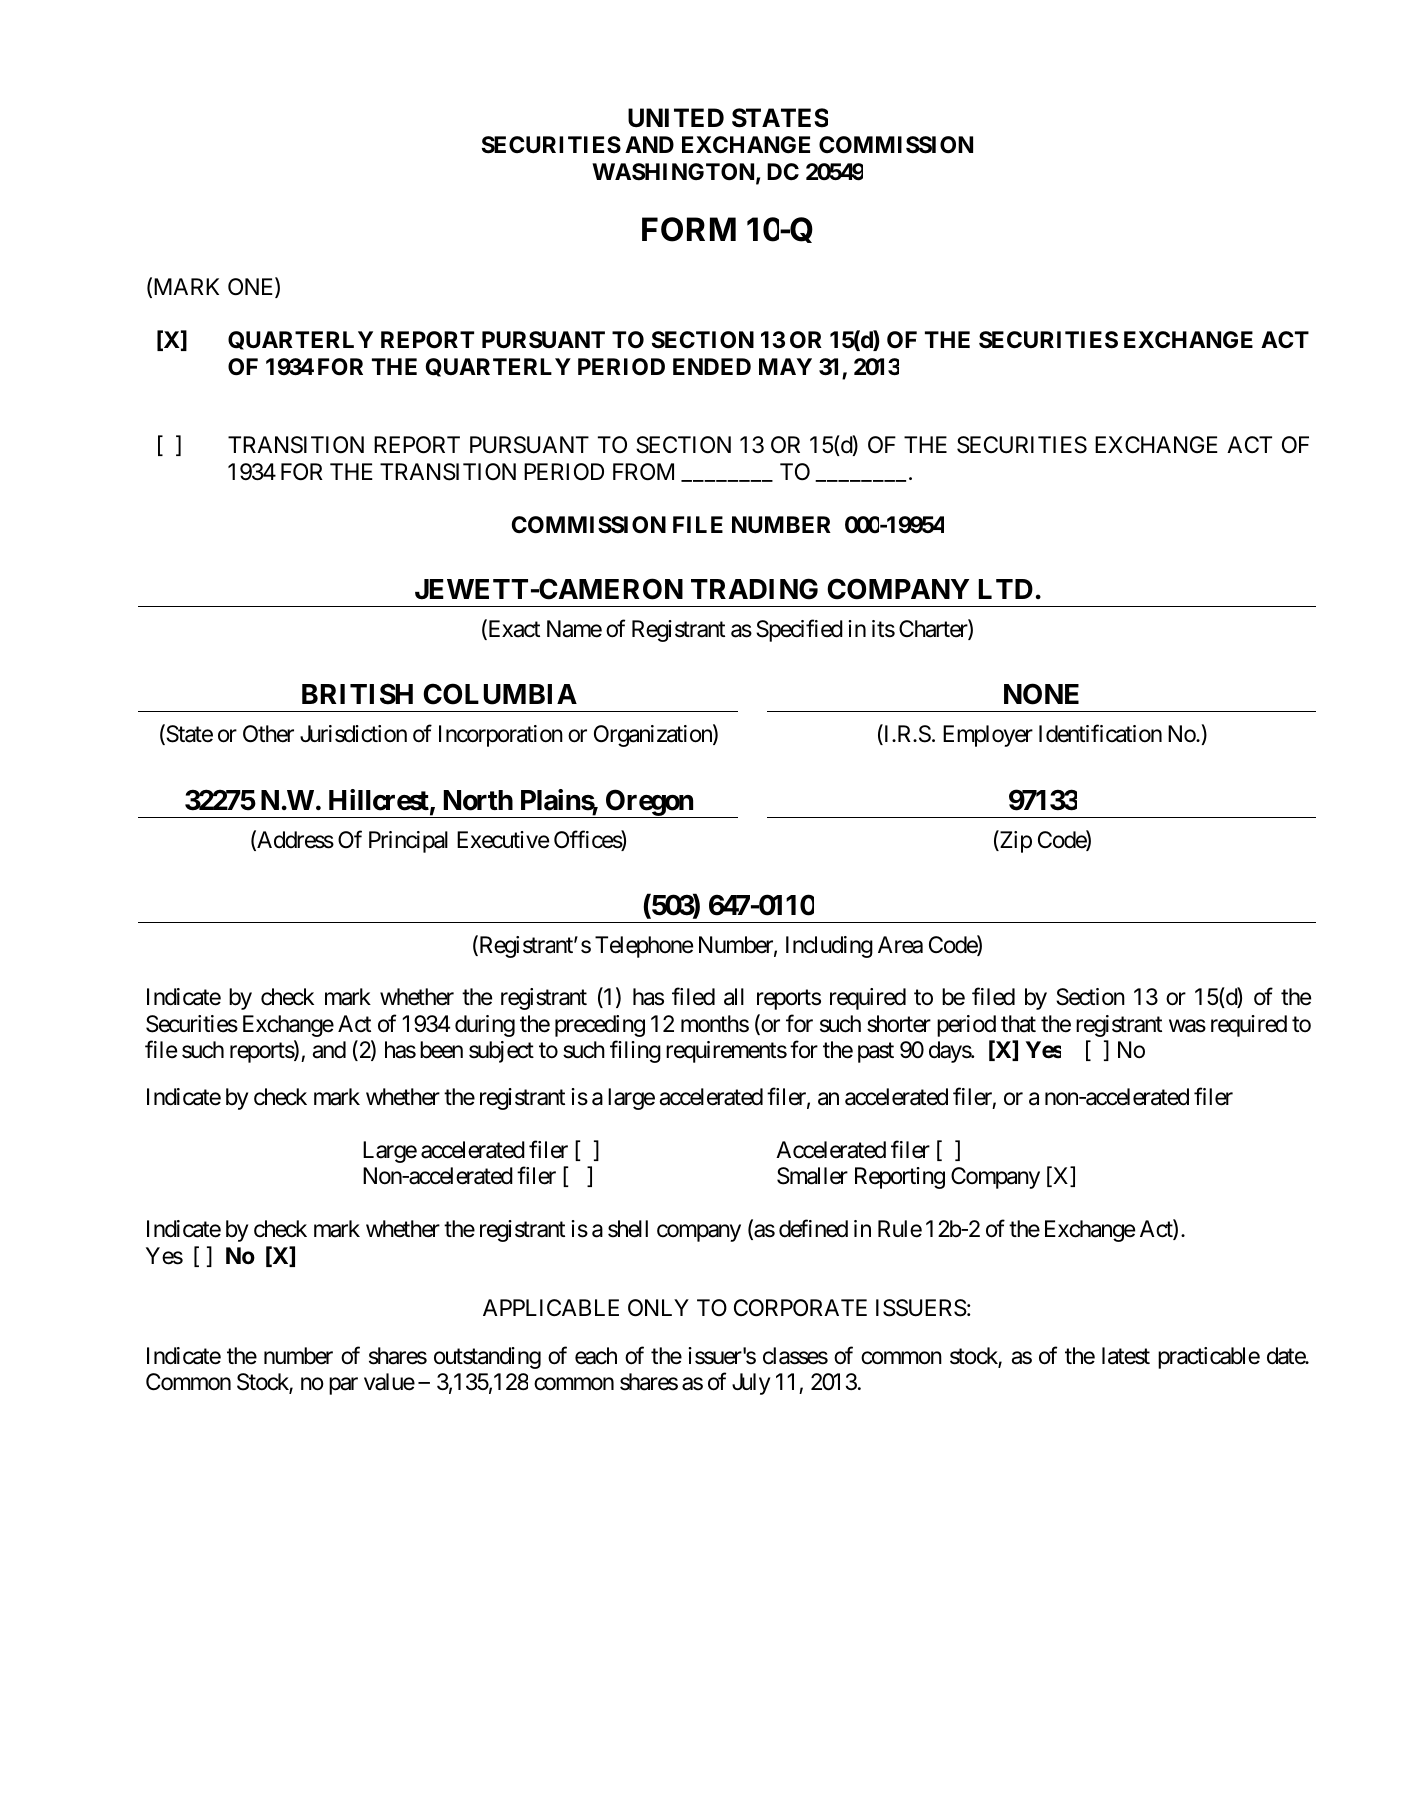 The width and height of the page is (1402, 1814). What do you see at coordinates (643, 471) in the page?
I see `FROM` at bounding box center [643, 471].
